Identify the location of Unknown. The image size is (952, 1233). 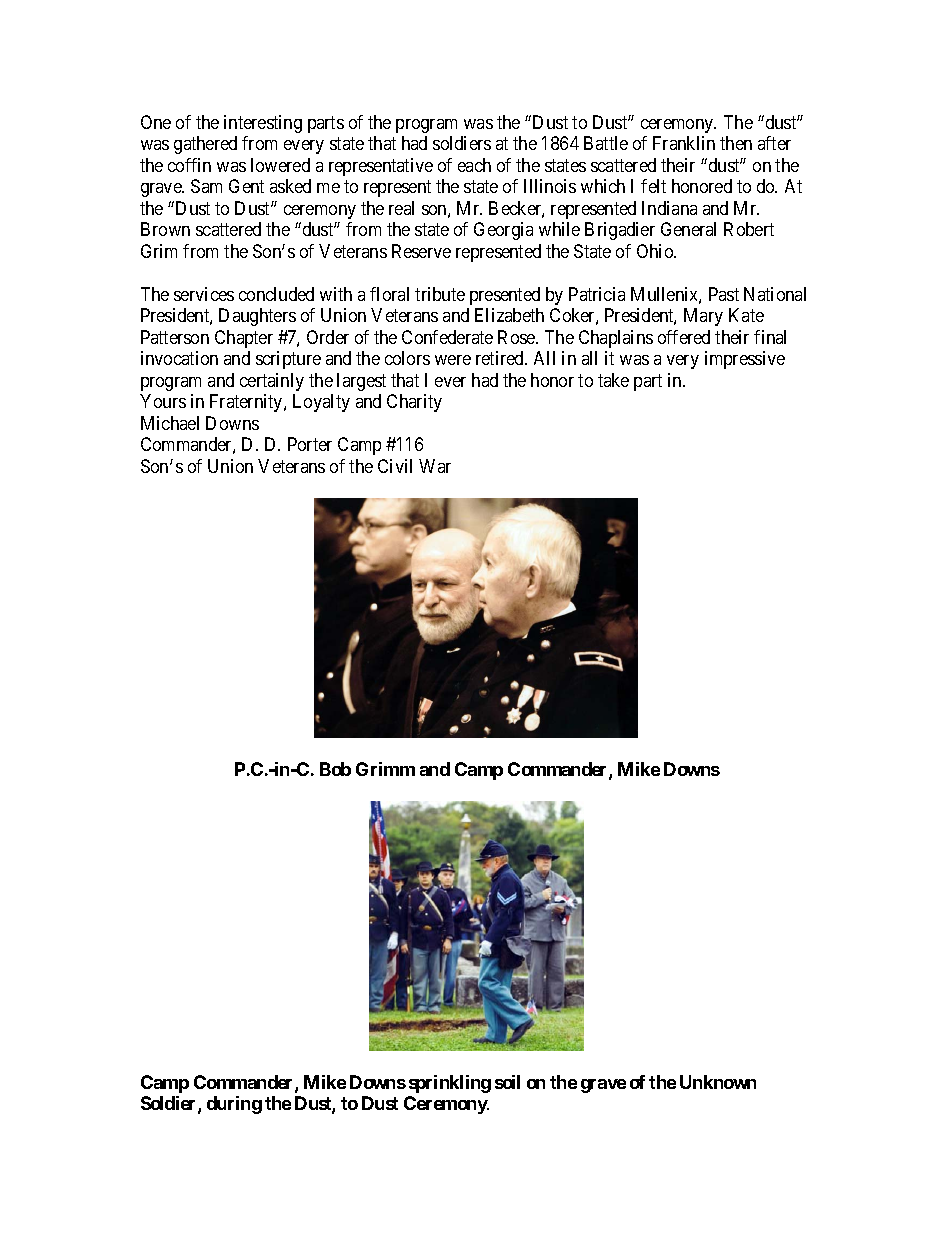
(718, 1082).
